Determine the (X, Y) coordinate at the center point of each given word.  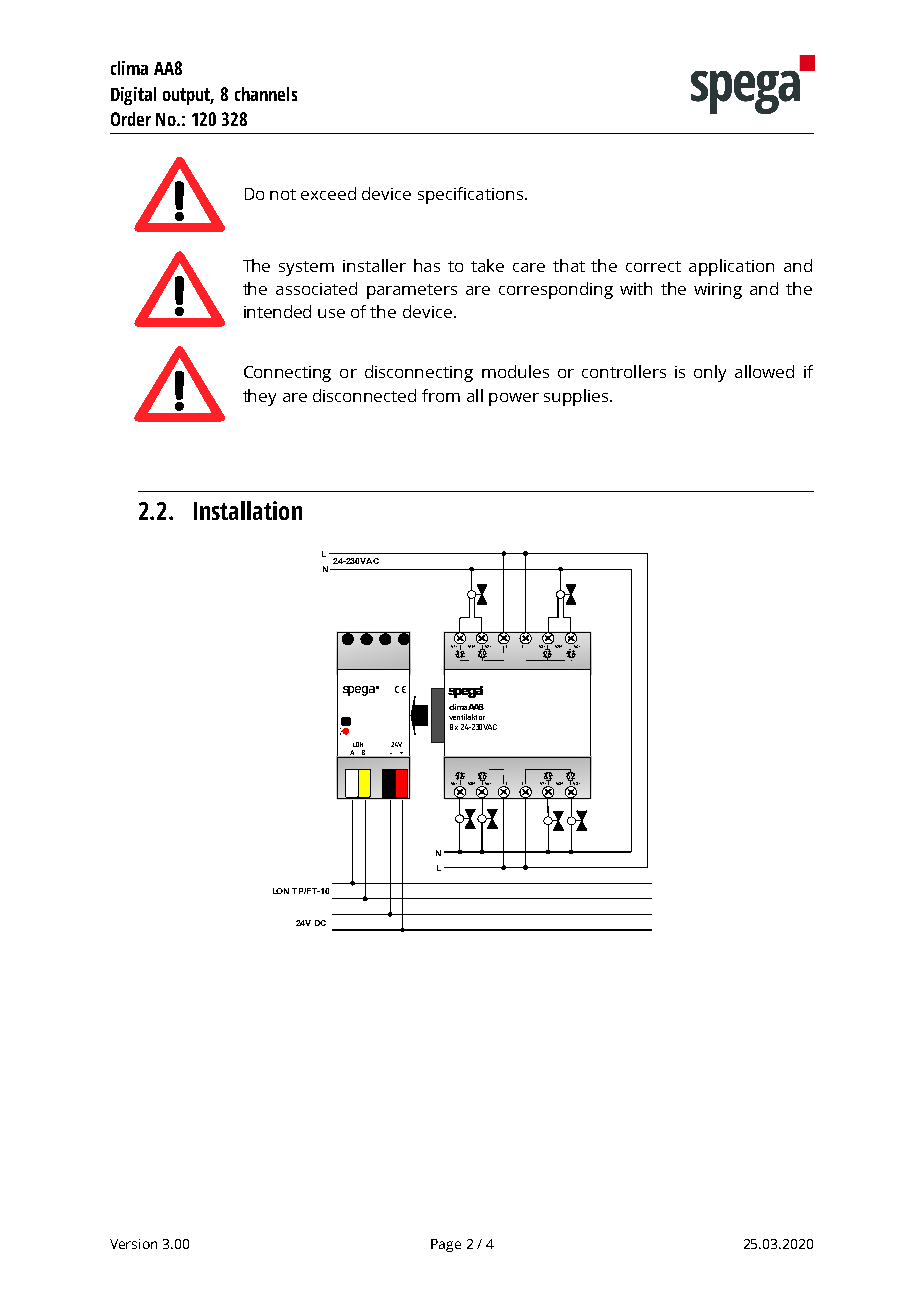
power (514, 399)
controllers (624, 371)
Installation (248, 510)
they (259, 397)
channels (266, 94)
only (710, 373)
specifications (472, 195)
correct (653, 266)
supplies (577, 397)
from (441, 395)
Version (133, 1244)
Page (446, 1245)
